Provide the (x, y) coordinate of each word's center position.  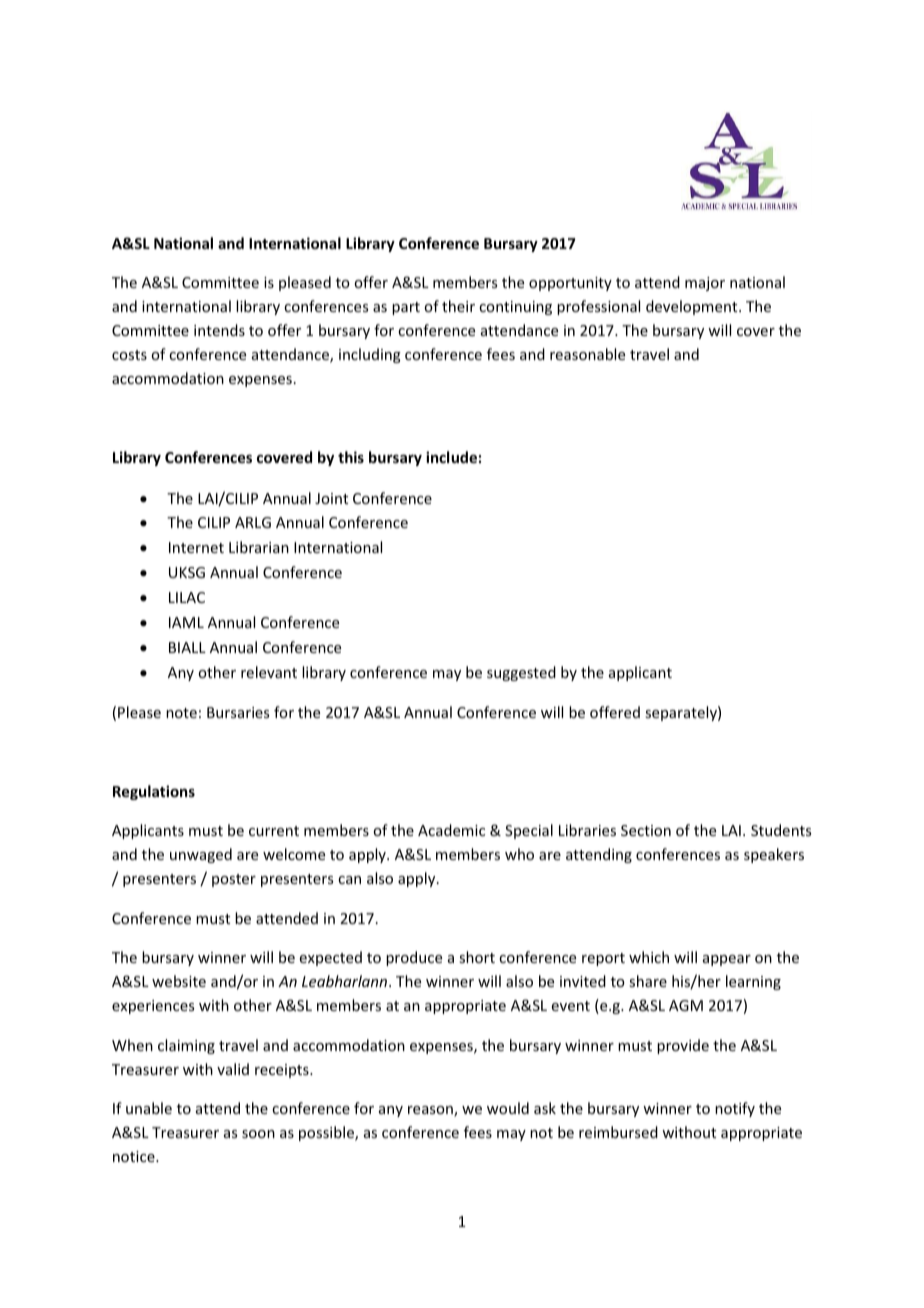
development (693, 307)
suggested (521, 673)
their (458, 306)
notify (735, 1109)
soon (258, 1134)
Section (646, 830)
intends (219, 330)
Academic (451, 830)
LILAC (187, 597)
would (508, 1108)
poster (234, 880)
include (451, 457)
